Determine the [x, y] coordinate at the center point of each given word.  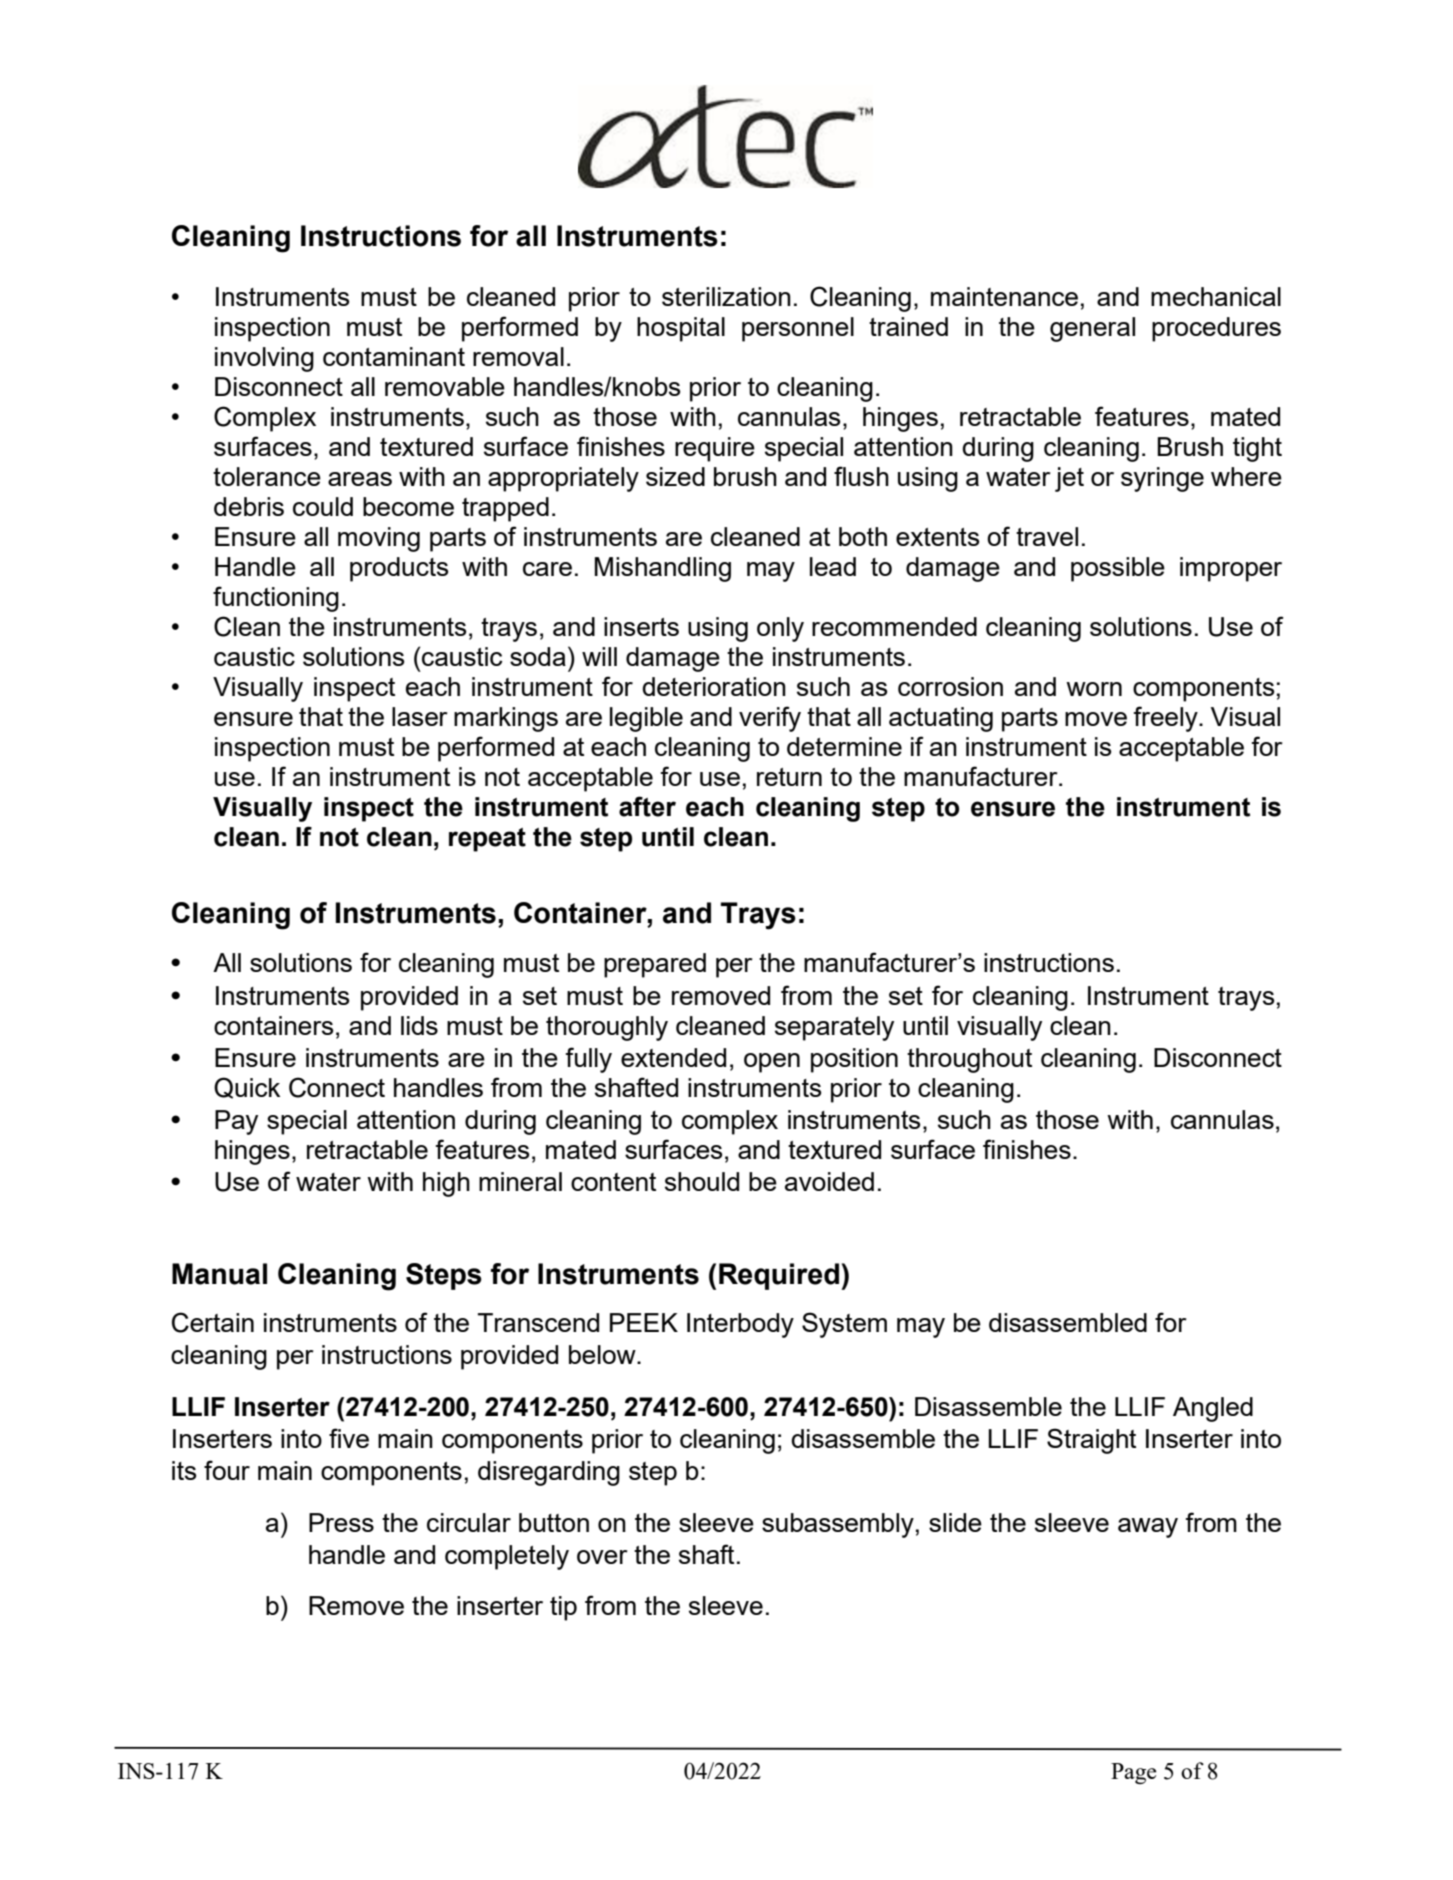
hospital [681, 329]
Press [341, 1522]
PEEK [644, 1322]
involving [264, 359]
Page [1134, 1773]
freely [1167, 719]
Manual [219, 1274]
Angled [1213, 1409]
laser [420, 716]
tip [563, 1608]
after [647, 806]
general [1092, 329]
